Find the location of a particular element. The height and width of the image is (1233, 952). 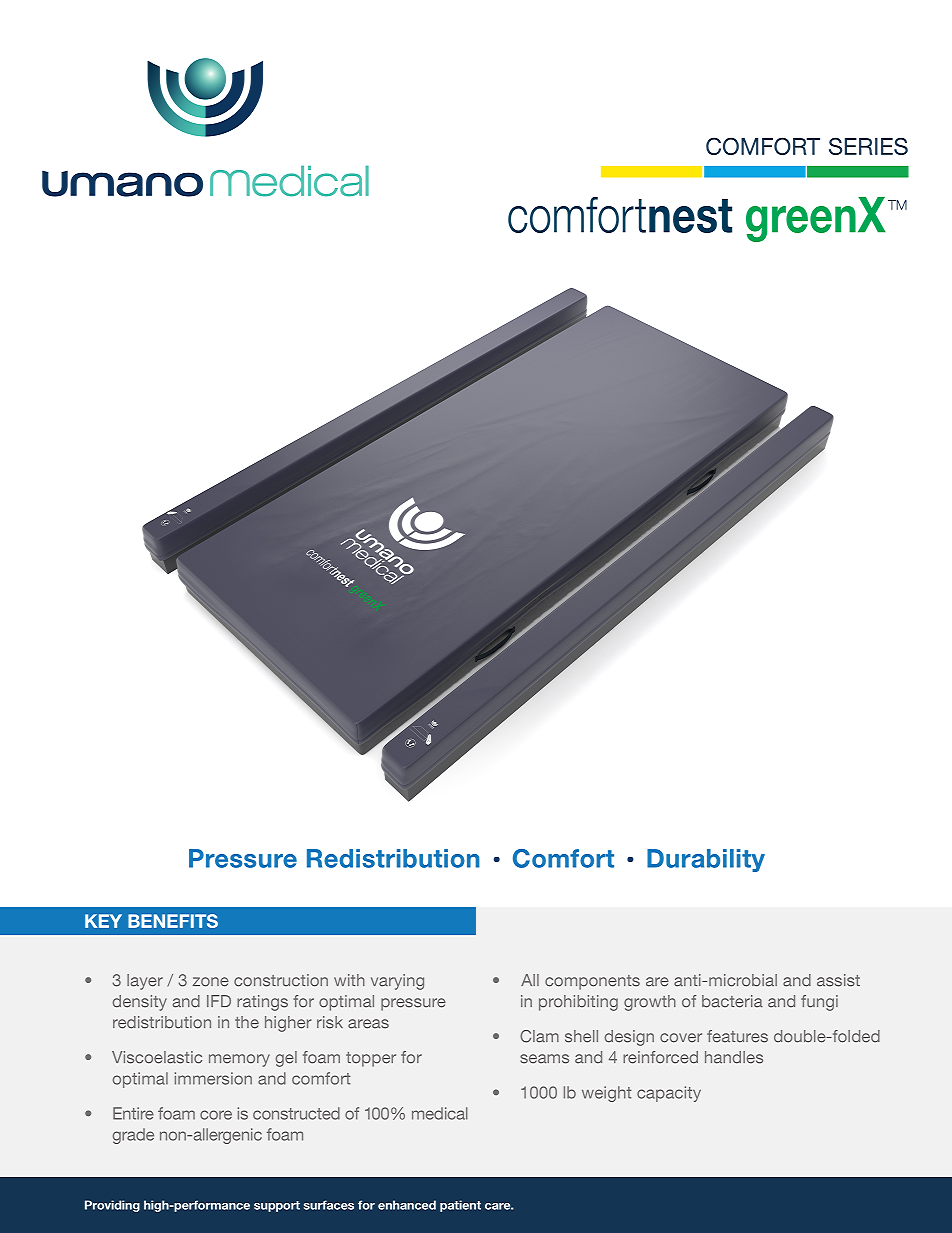

grade is located at coordinates (133, 1136).
